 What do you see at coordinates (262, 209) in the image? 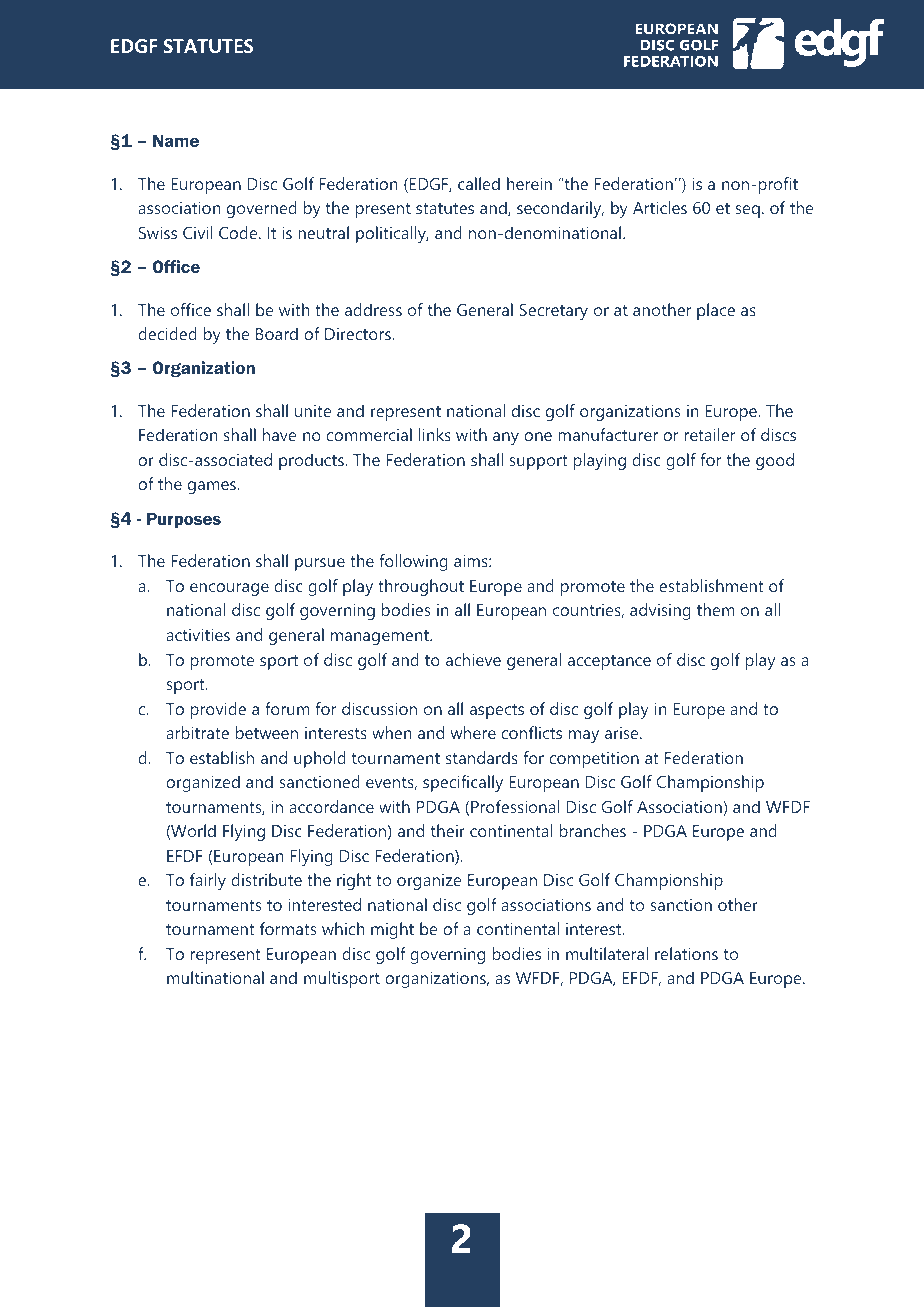
I see `governed` at bounding box center [262, 209].
